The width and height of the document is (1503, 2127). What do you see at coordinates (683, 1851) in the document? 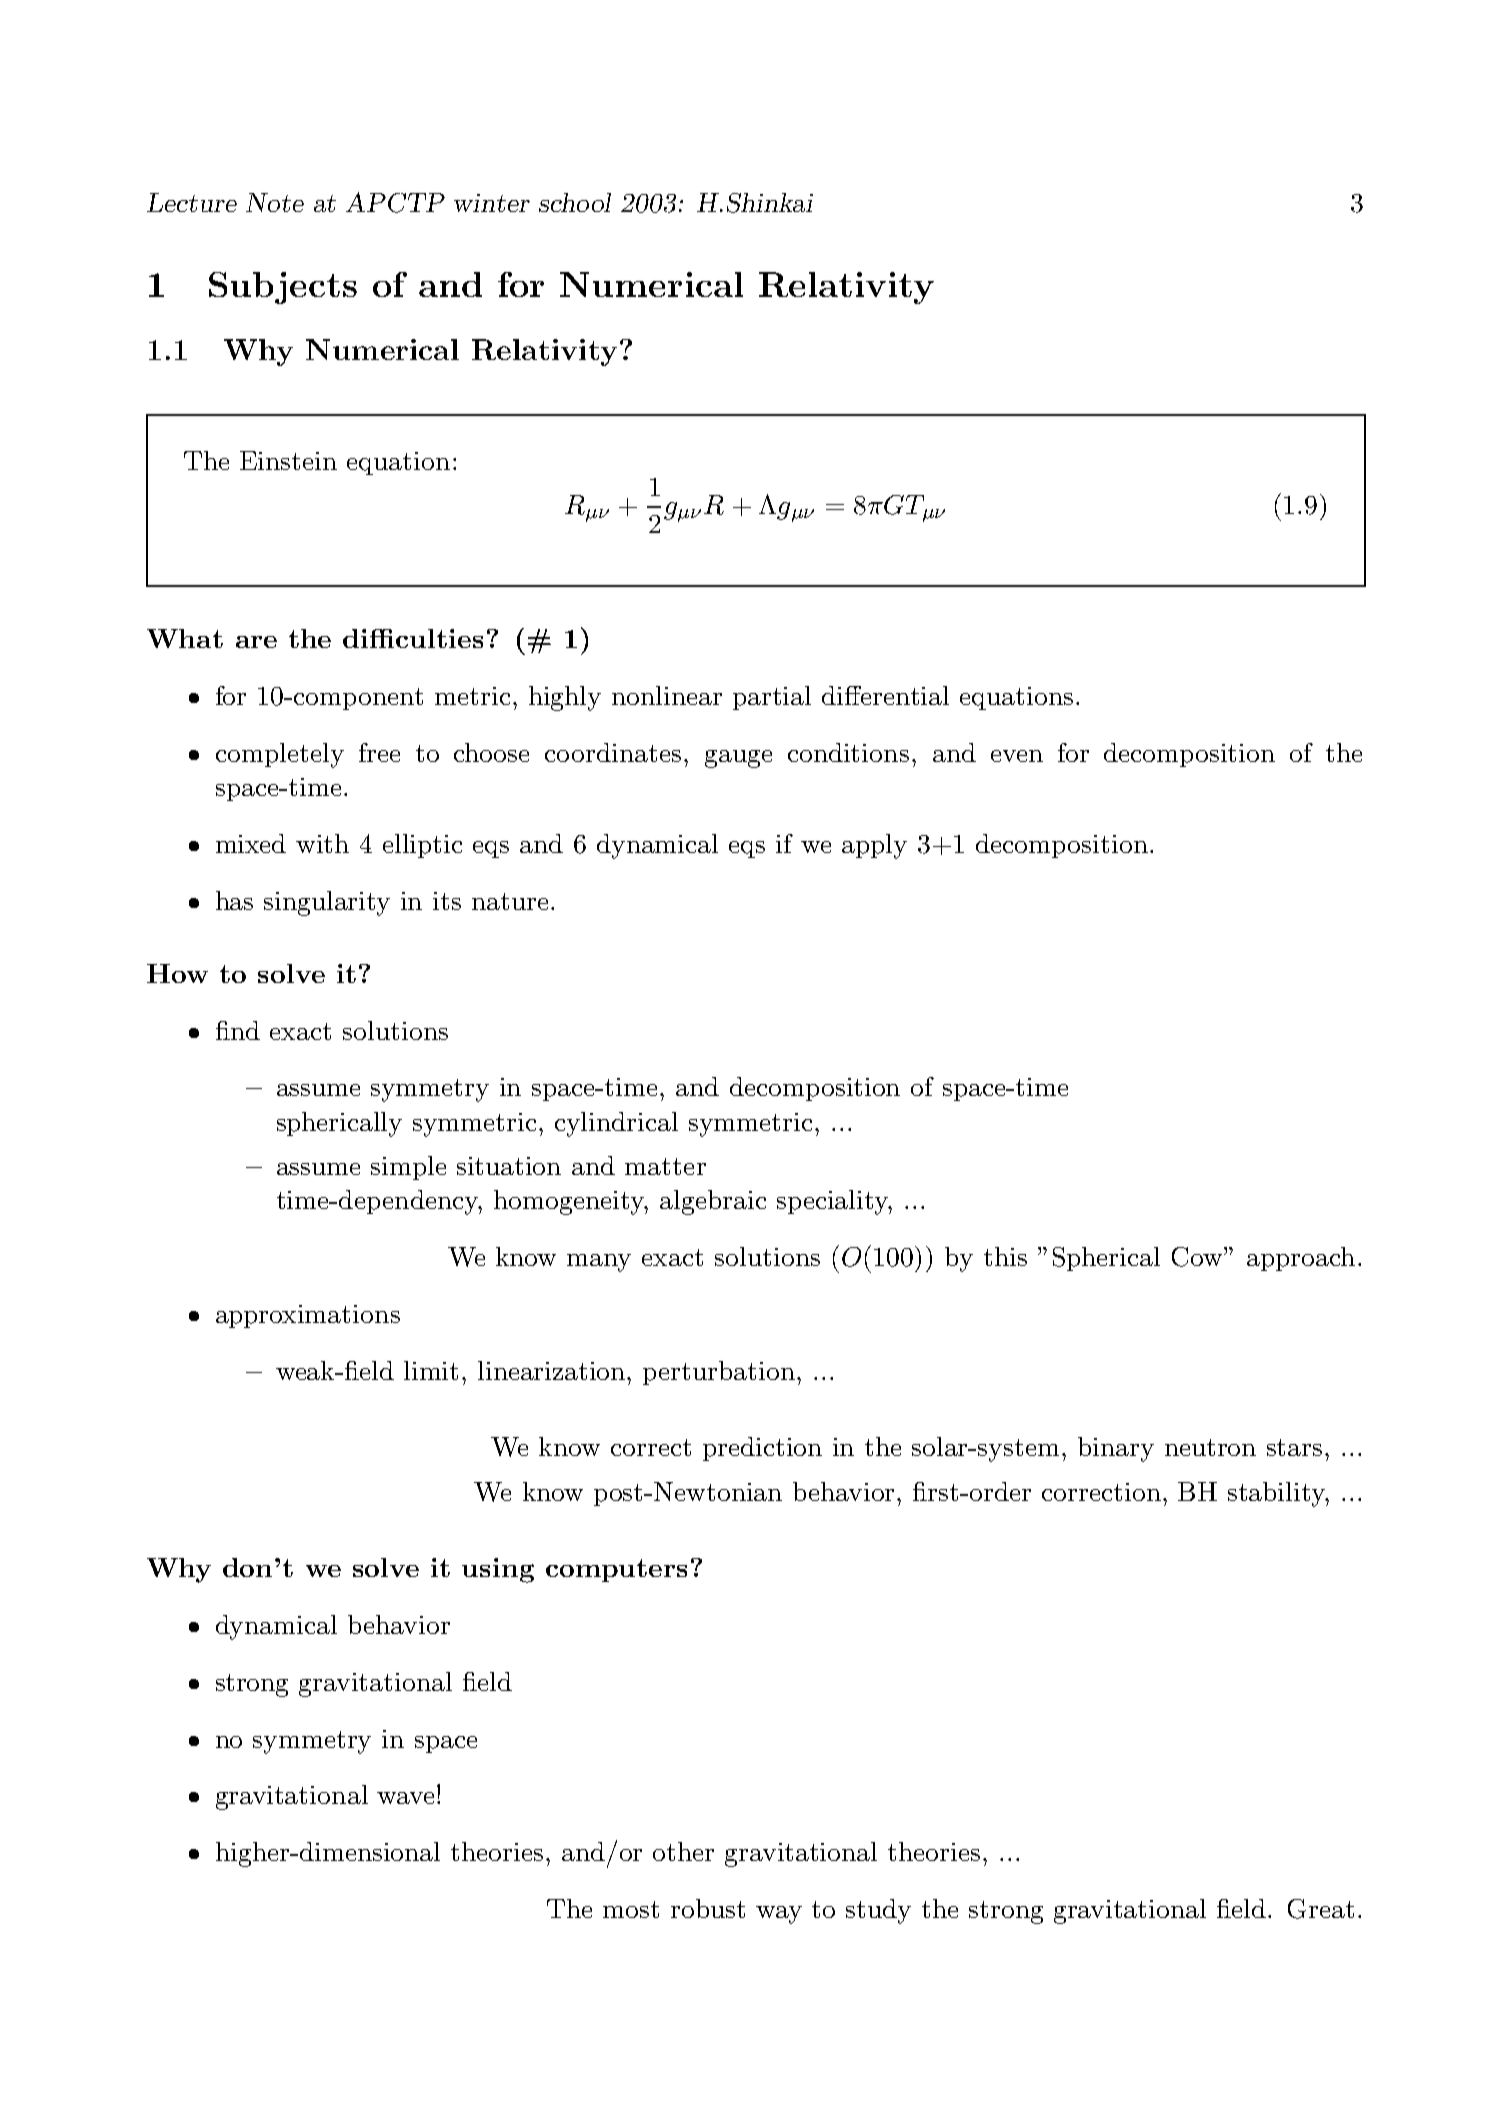
I see `other` at bounding box center [683, 1851].
